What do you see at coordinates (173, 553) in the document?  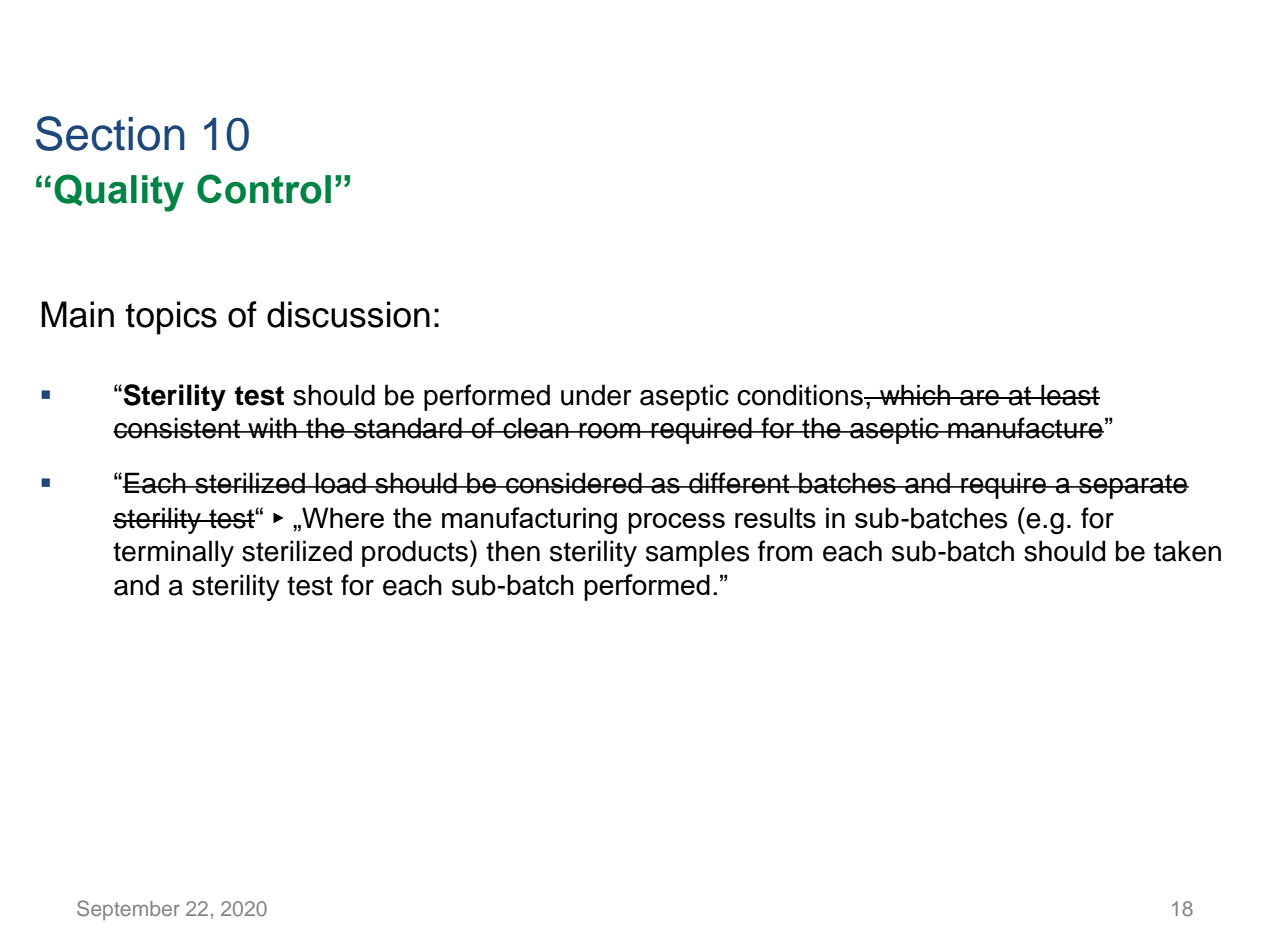 I see `terminally` at bounding box center [173, 553].
